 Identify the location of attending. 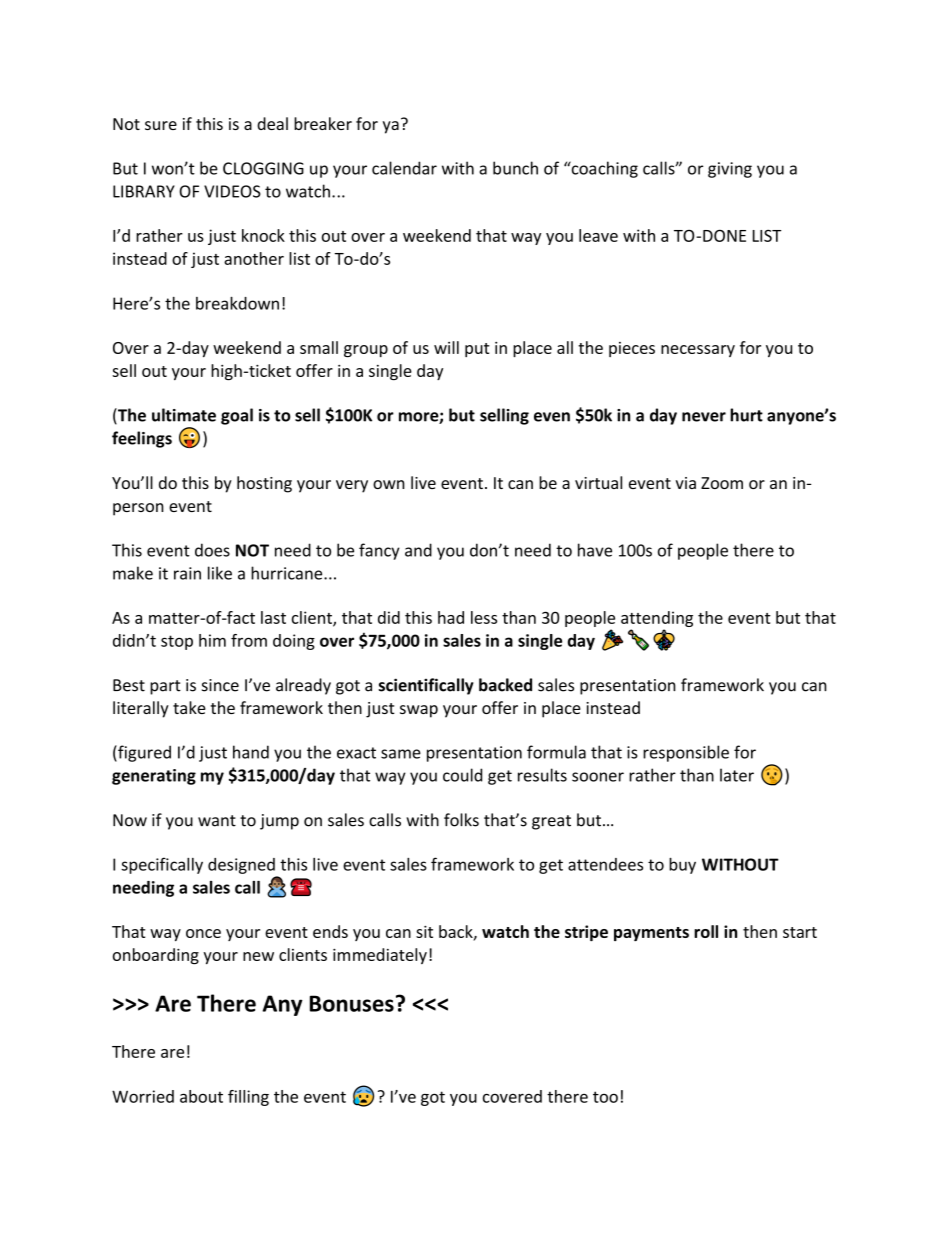
(657, 619).
